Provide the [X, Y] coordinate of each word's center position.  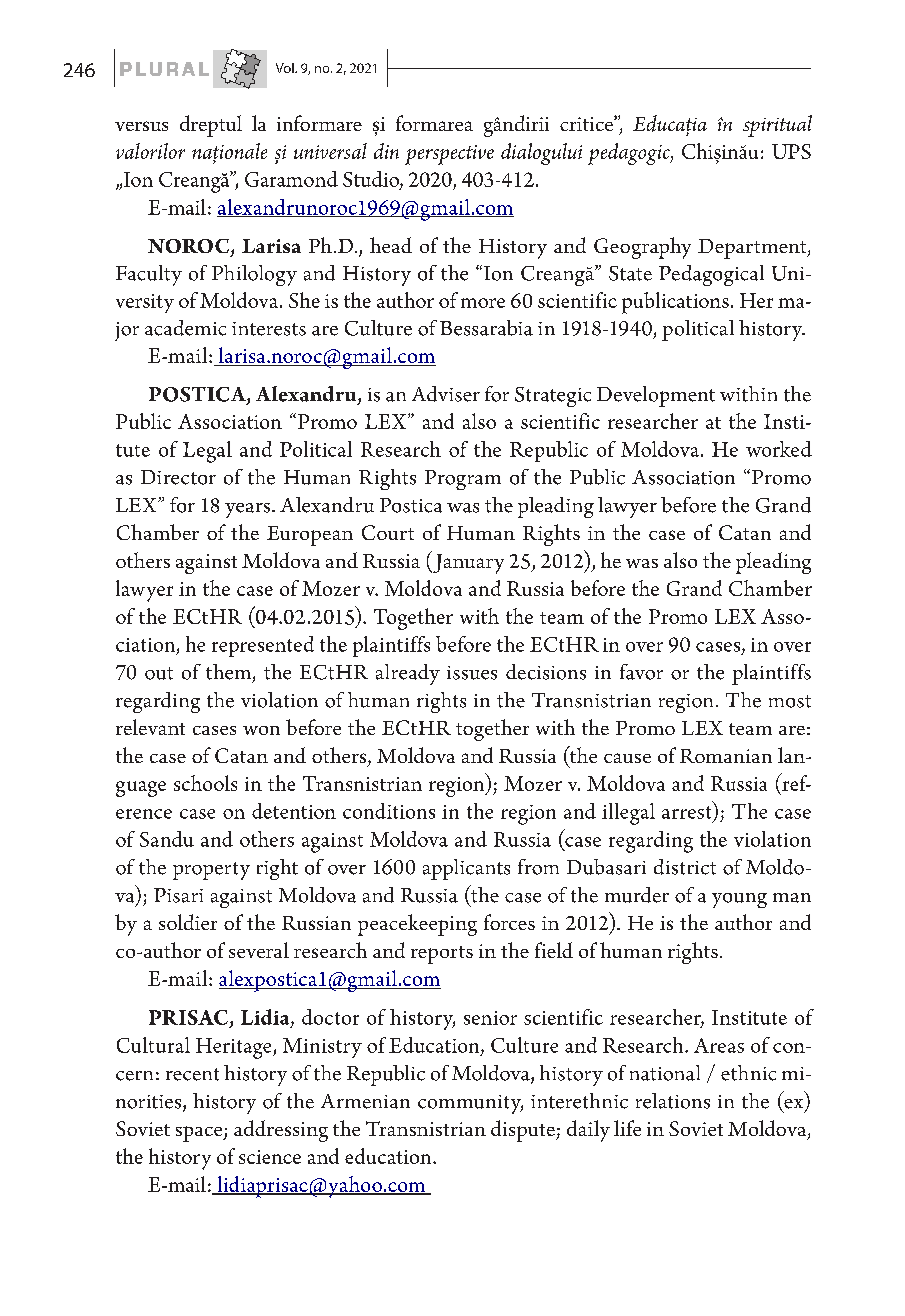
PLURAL [164, 69]
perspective [449, 155]
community [470, 1104]
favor [641, 672]
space [200, 1134]
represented [263, 646]
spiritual [777, 126]
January [467, 562]
